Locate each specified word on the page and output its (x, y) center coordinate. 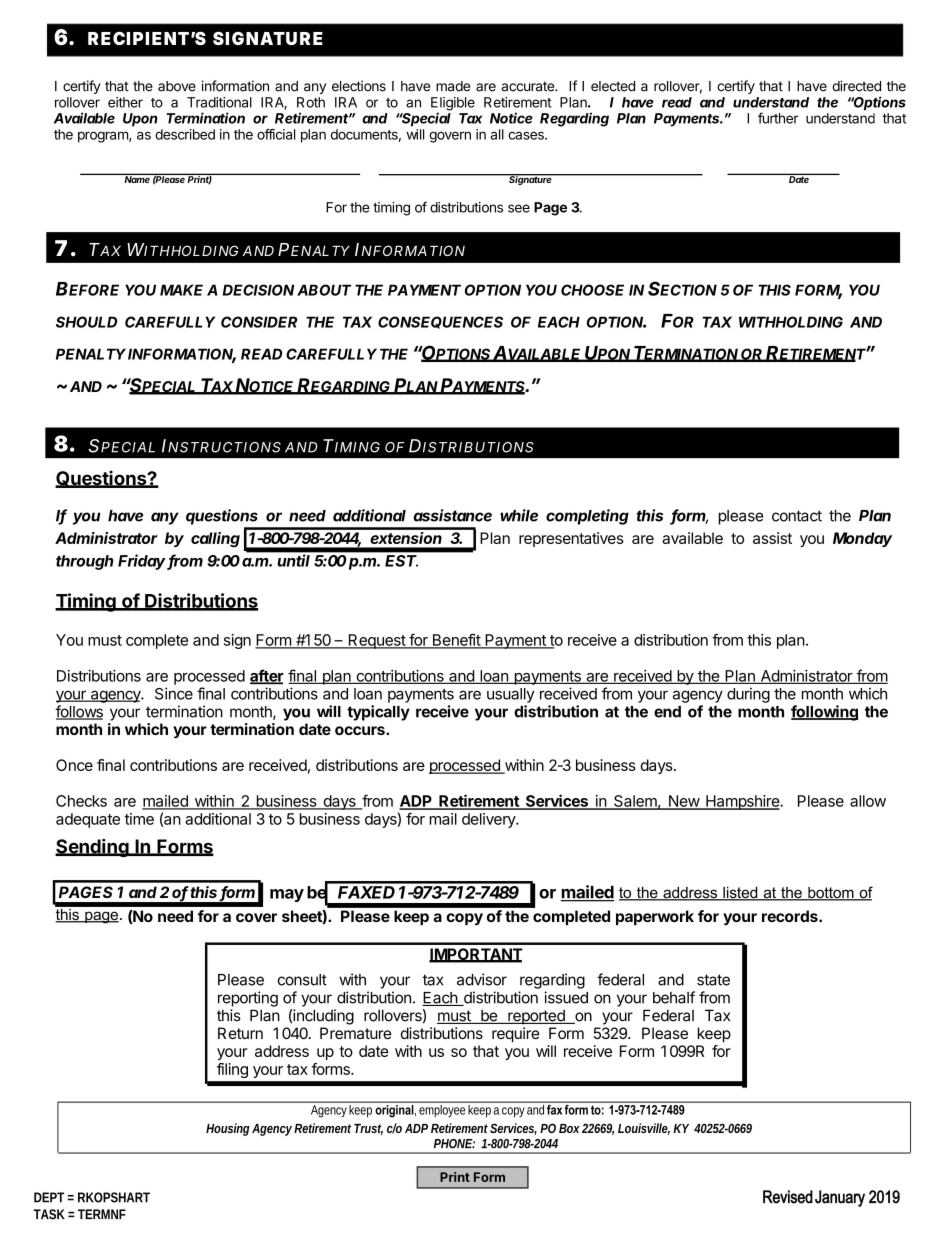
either (125, 102)
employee (442, 1110)
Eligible (453, 105)
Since (174, 693)
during (748, 695)
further (778, 118)
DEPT (49, 1197)
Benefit (456, 640)
